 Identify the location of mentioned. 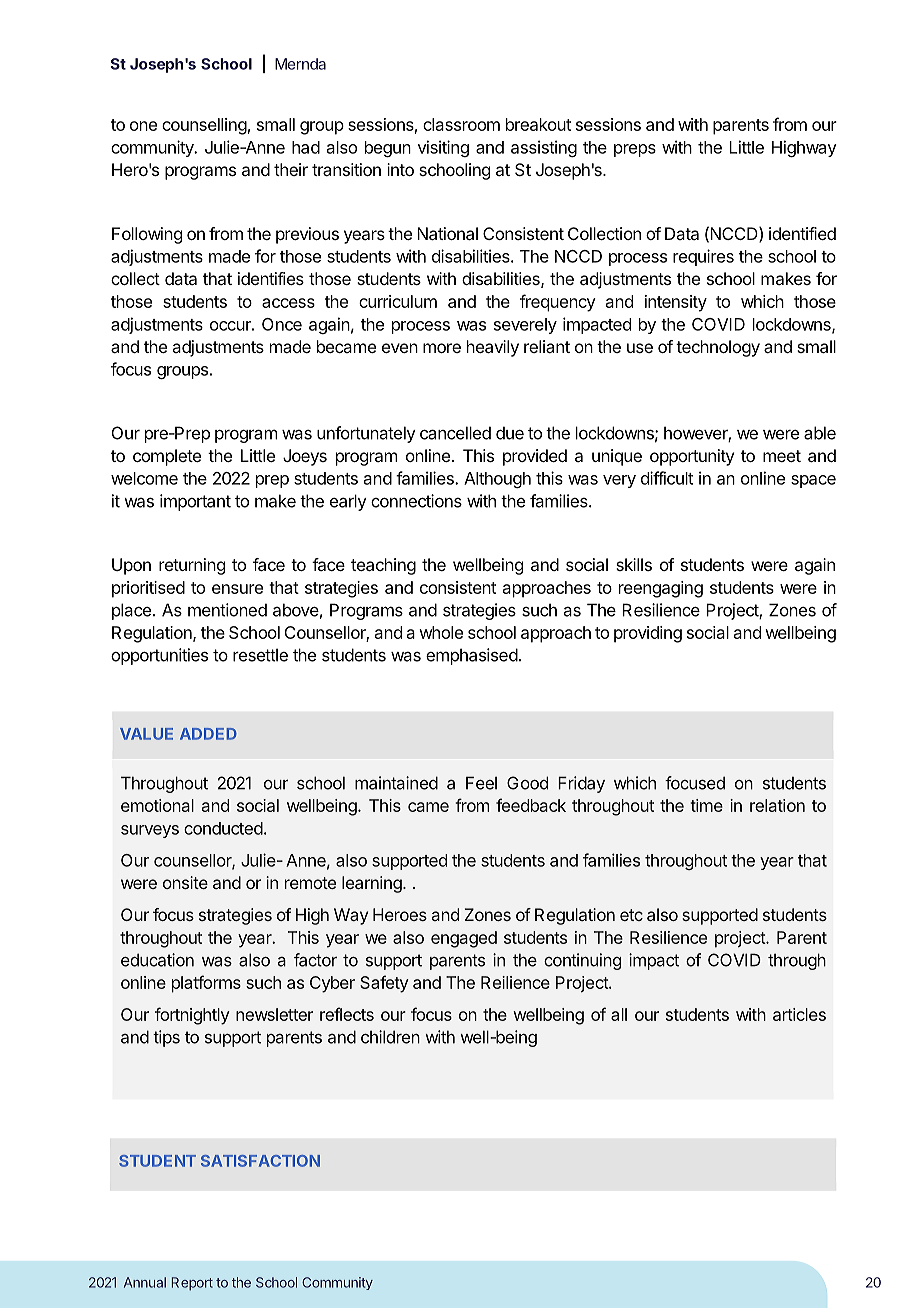
(227, 610).
